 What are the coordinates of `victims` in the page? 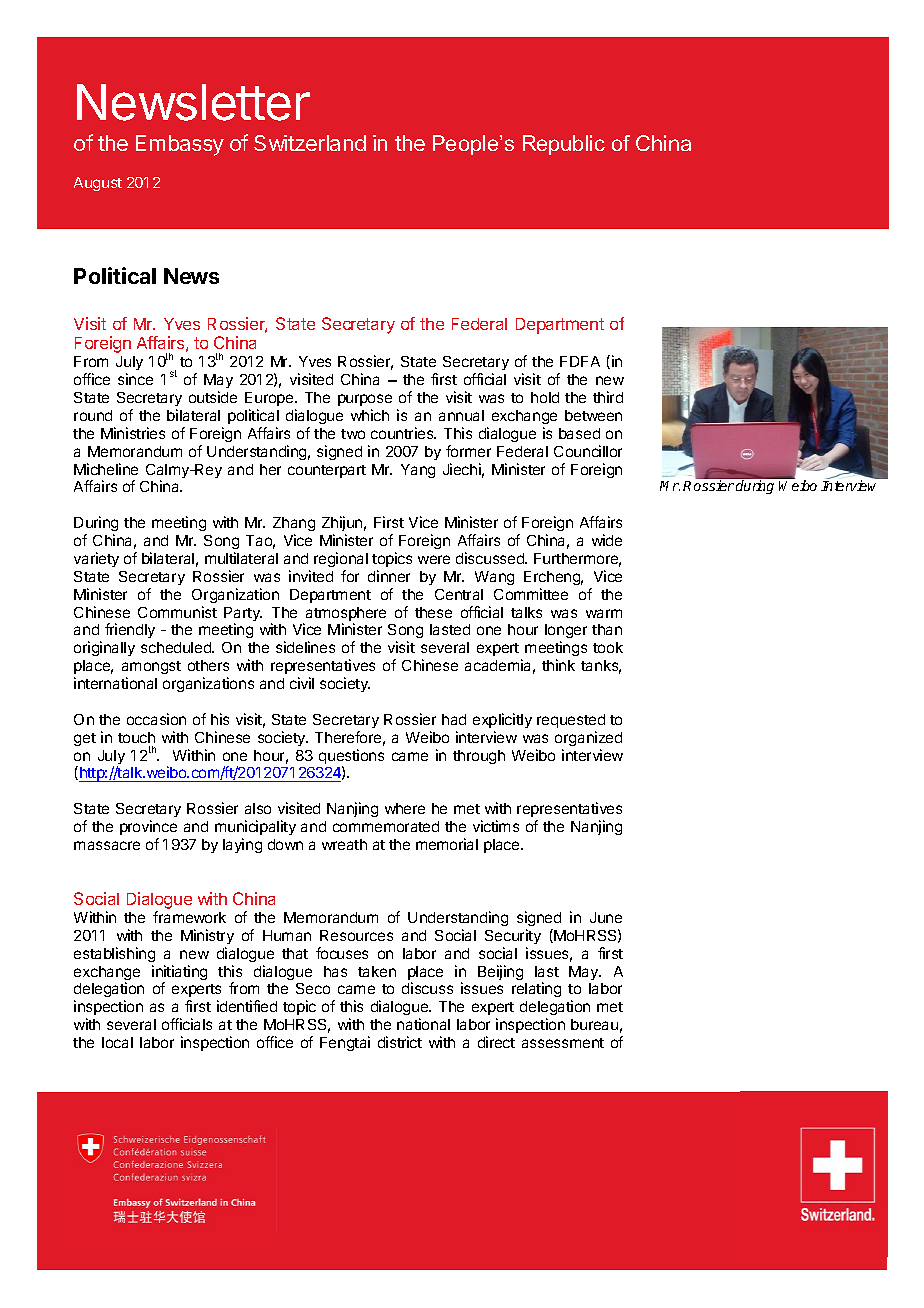 It's located at (496, 826).
